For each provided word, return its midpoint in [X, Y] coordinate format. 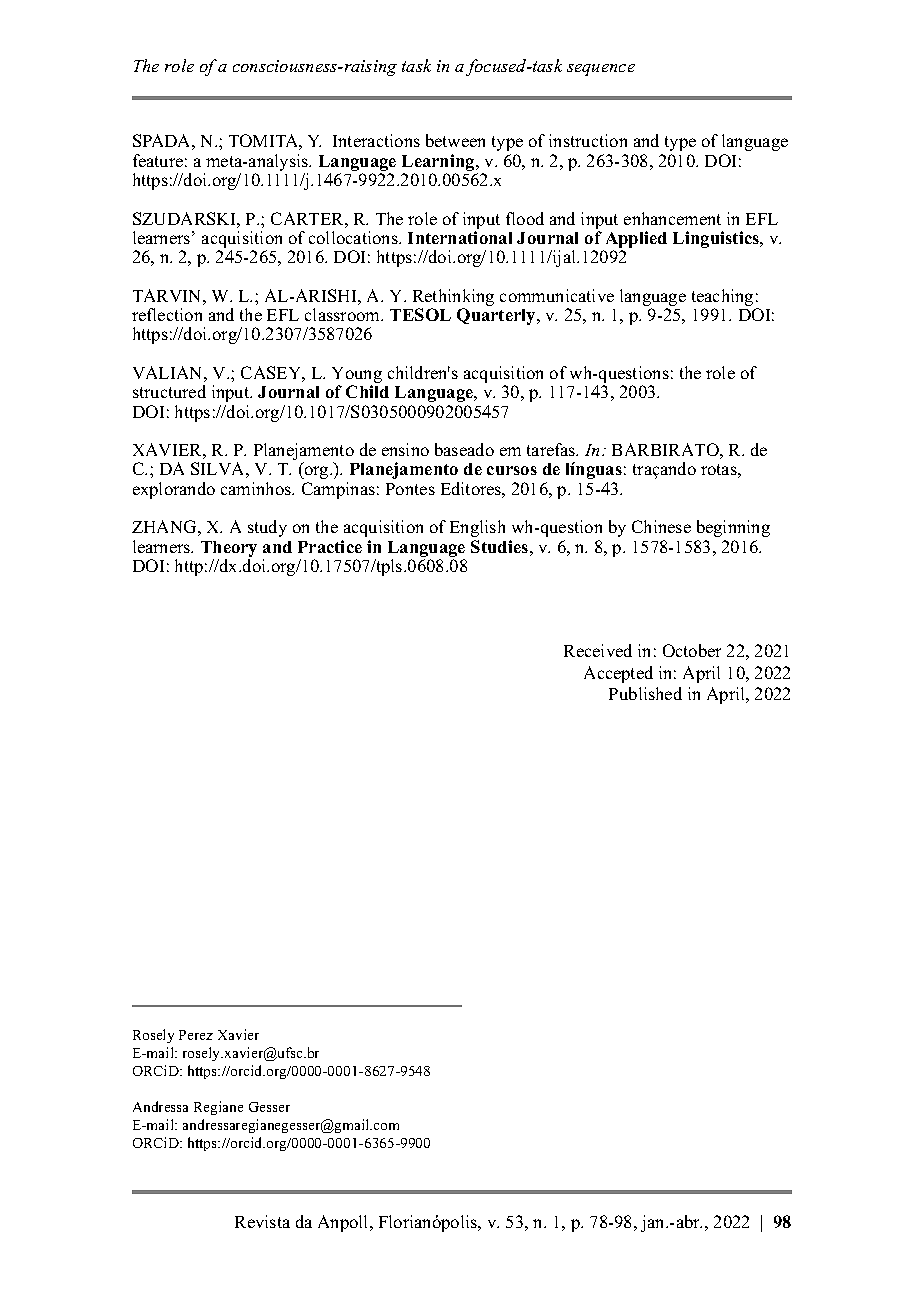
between [455, 140]
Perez [196, 1035]
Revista [262, 1221]
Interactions [376, 140]
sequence [601, 70]
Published [645, 693]
